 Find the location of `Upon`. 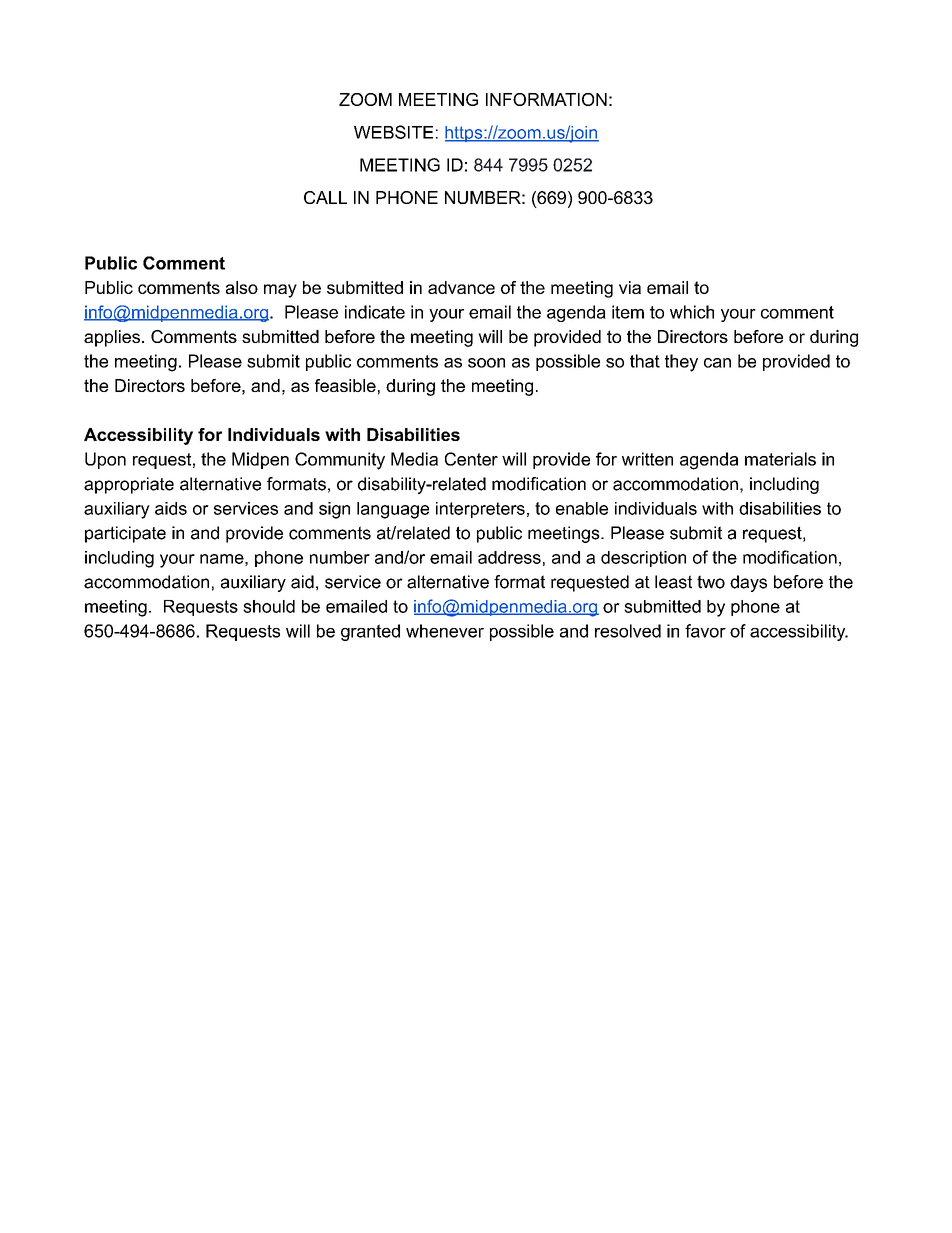

Upon is located at coordinates (105, 460).
